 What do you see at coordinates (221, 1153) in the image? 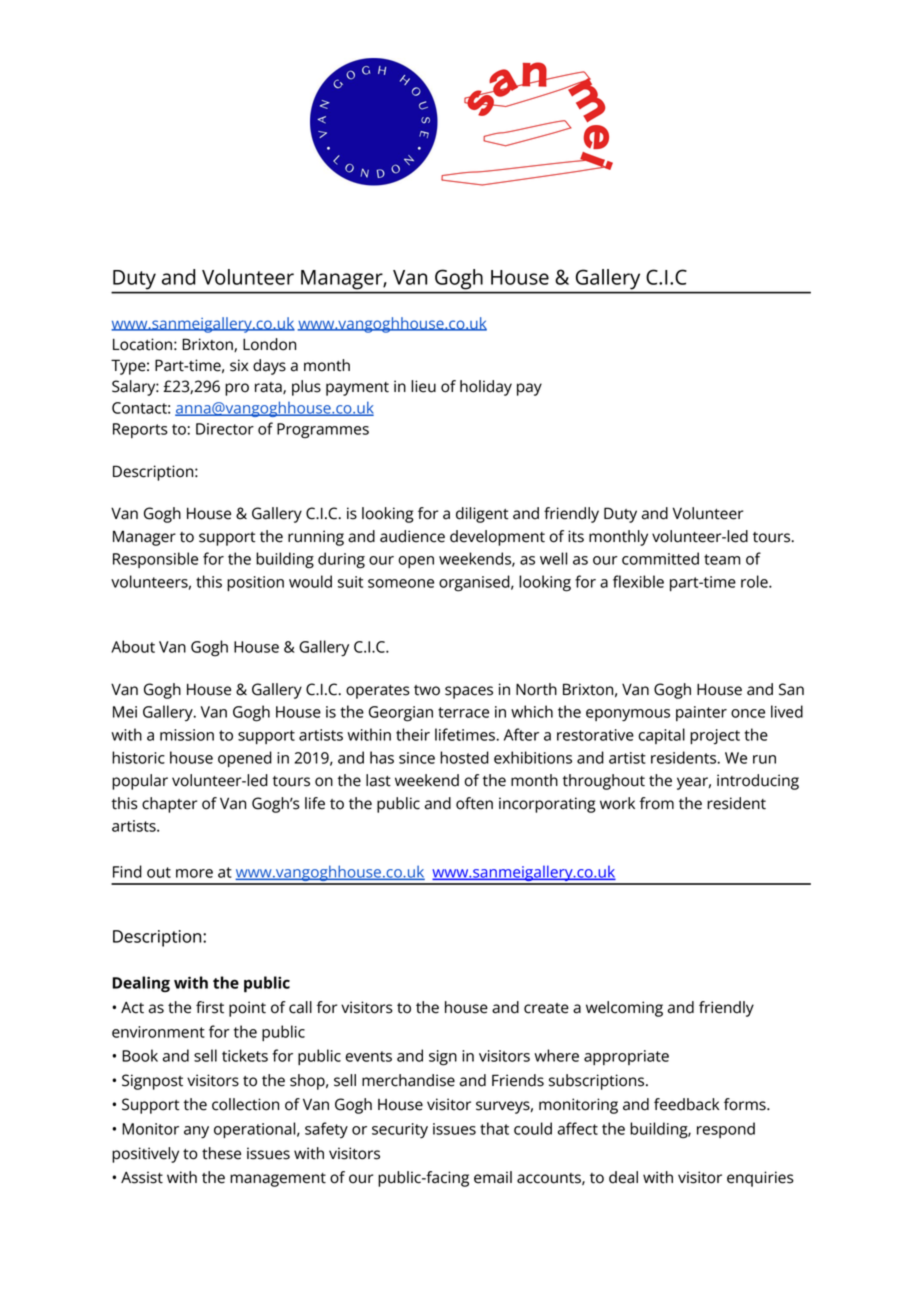
I see `these` at bounding box center [221, 1153].
